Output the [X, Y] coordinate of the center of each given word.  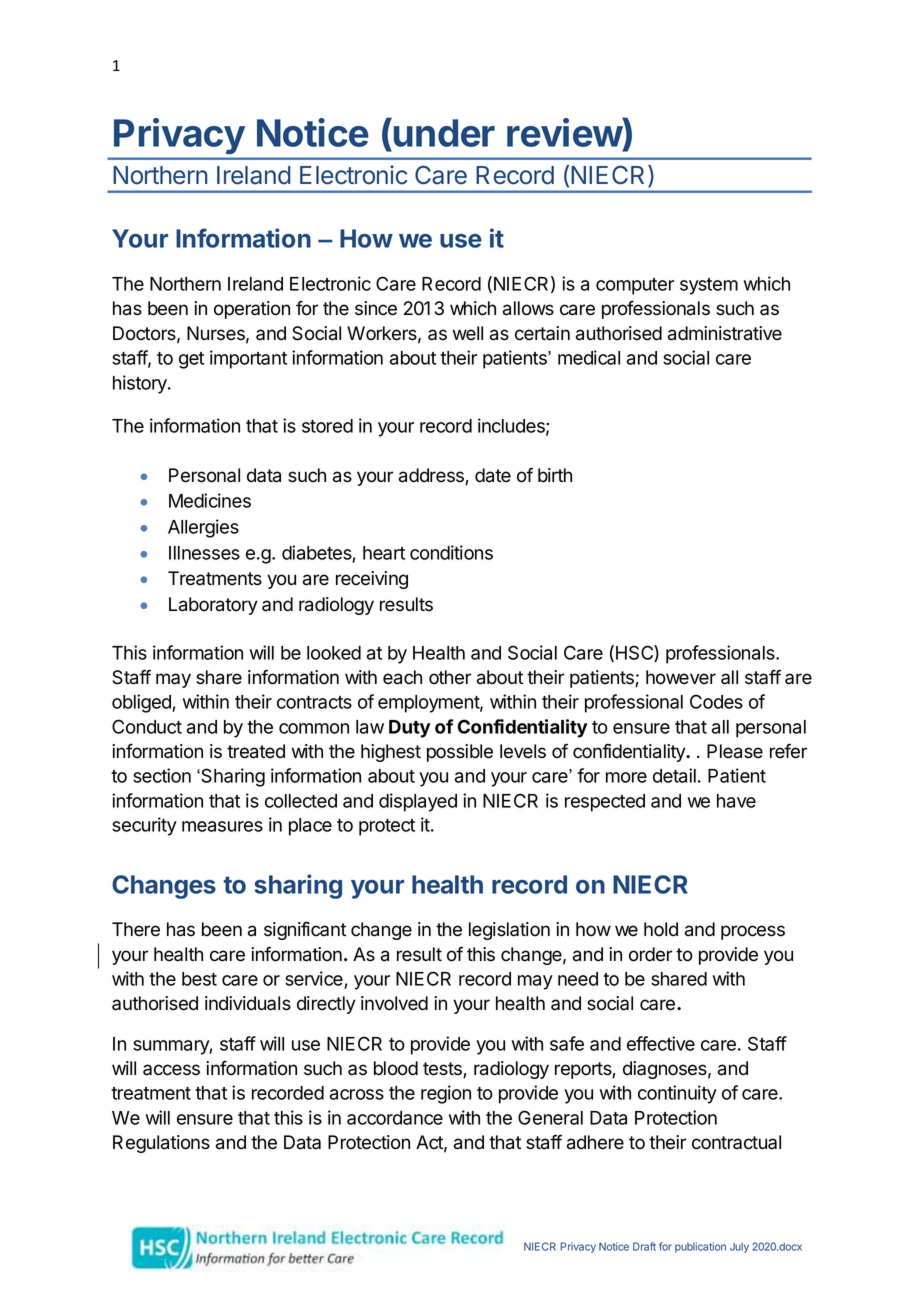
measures [222, 826]
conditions [451, 552]
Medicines [210, 500]
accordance [395, 1118]
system [709, 286]
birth [555, 475]
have [736, 801]
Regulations [161, 1144]
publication [700, 1247]
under [443, 132]
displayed [418, 802]
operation [252, 310]
